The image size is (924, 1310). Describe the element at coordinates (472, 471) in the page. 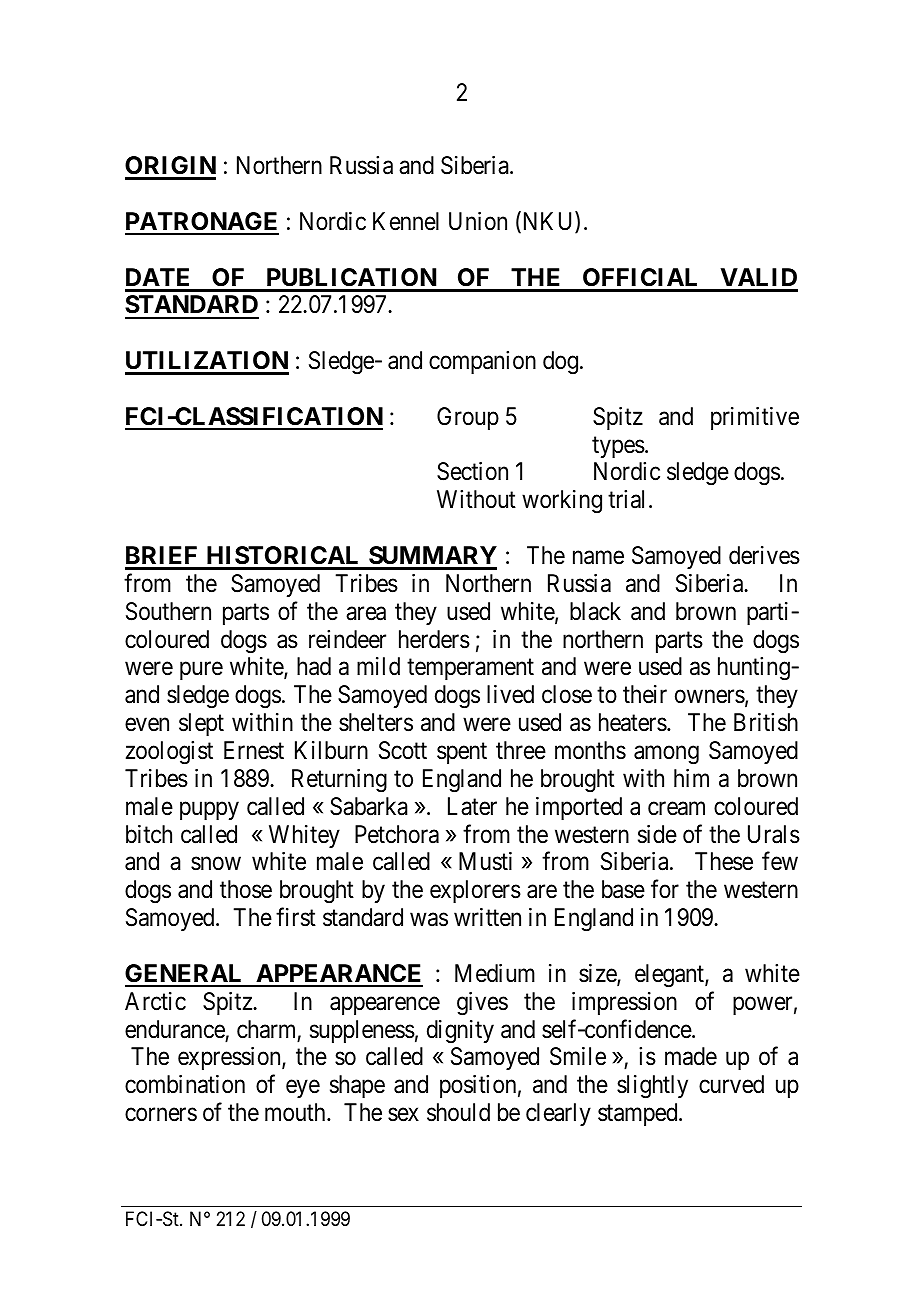

I see `Section` at that location.
